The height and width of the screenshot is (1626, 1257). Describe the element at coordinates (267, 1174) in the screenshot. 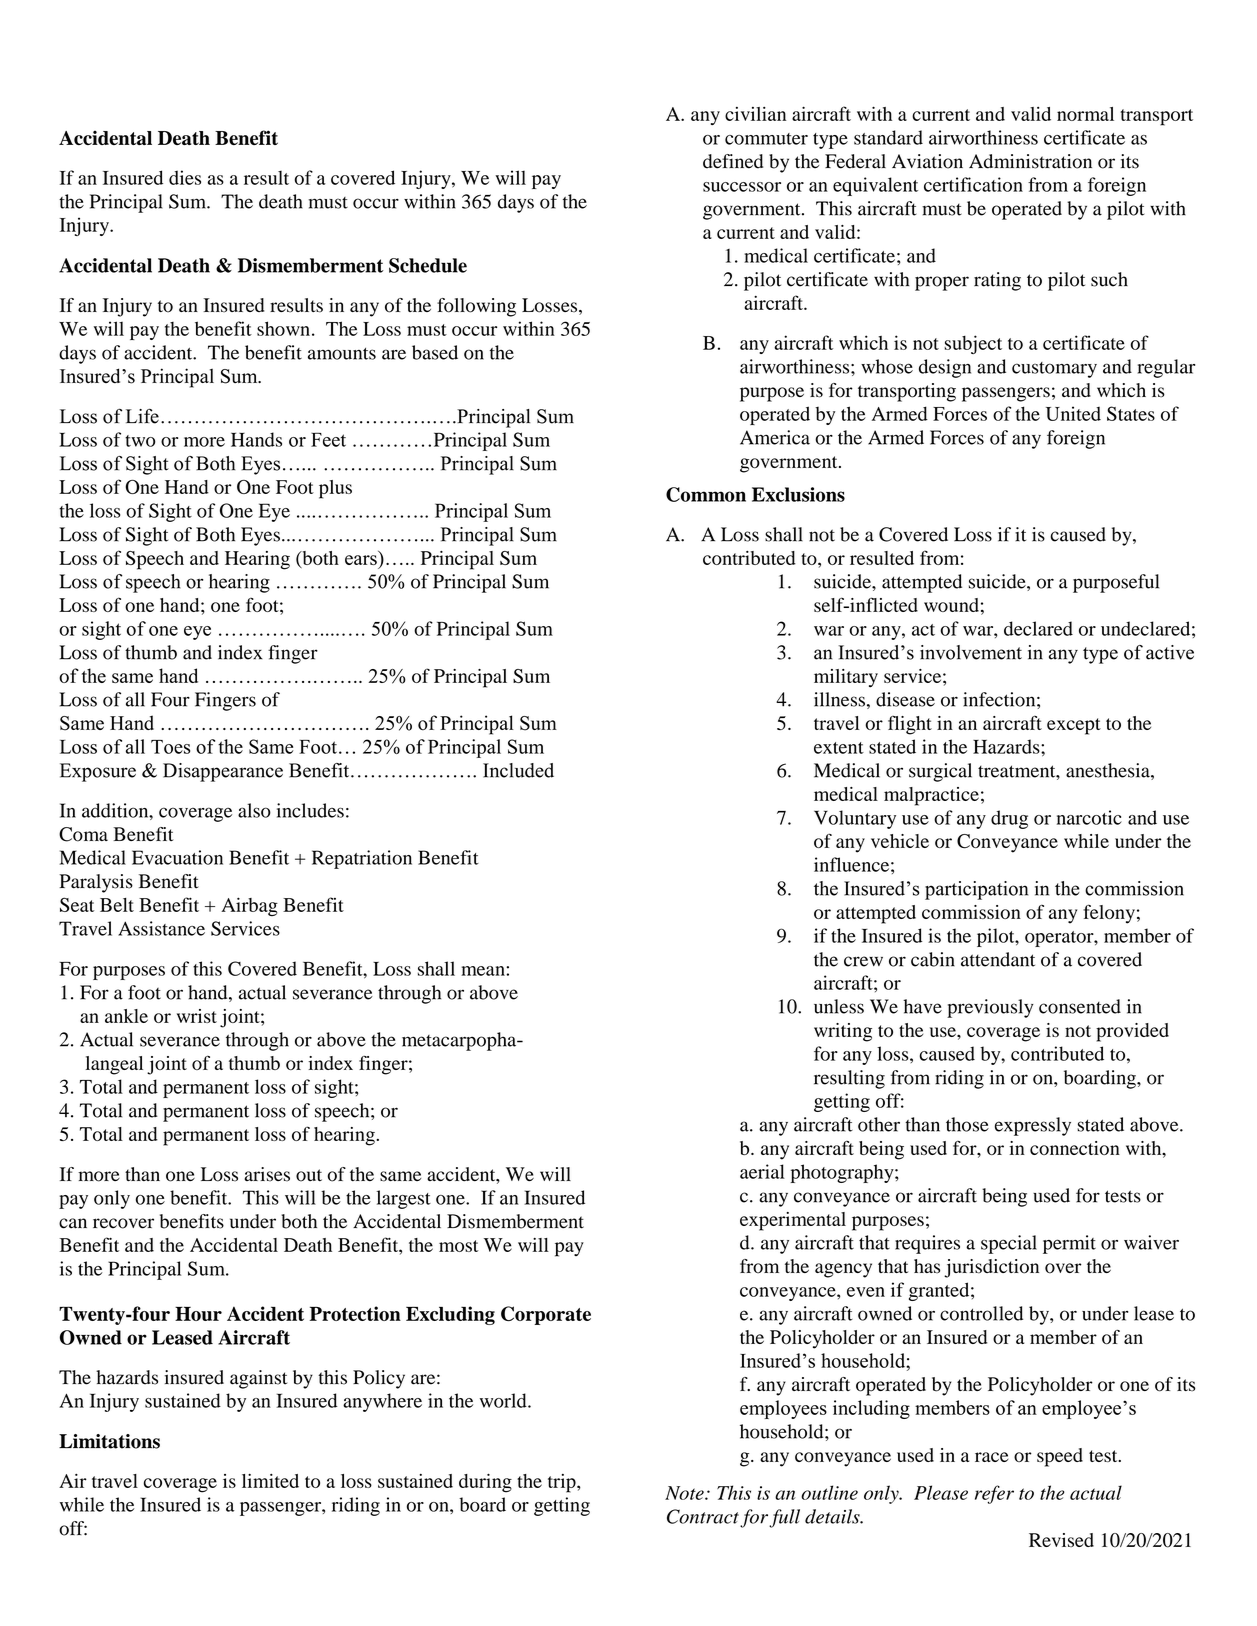

I see `arises` at that location.
